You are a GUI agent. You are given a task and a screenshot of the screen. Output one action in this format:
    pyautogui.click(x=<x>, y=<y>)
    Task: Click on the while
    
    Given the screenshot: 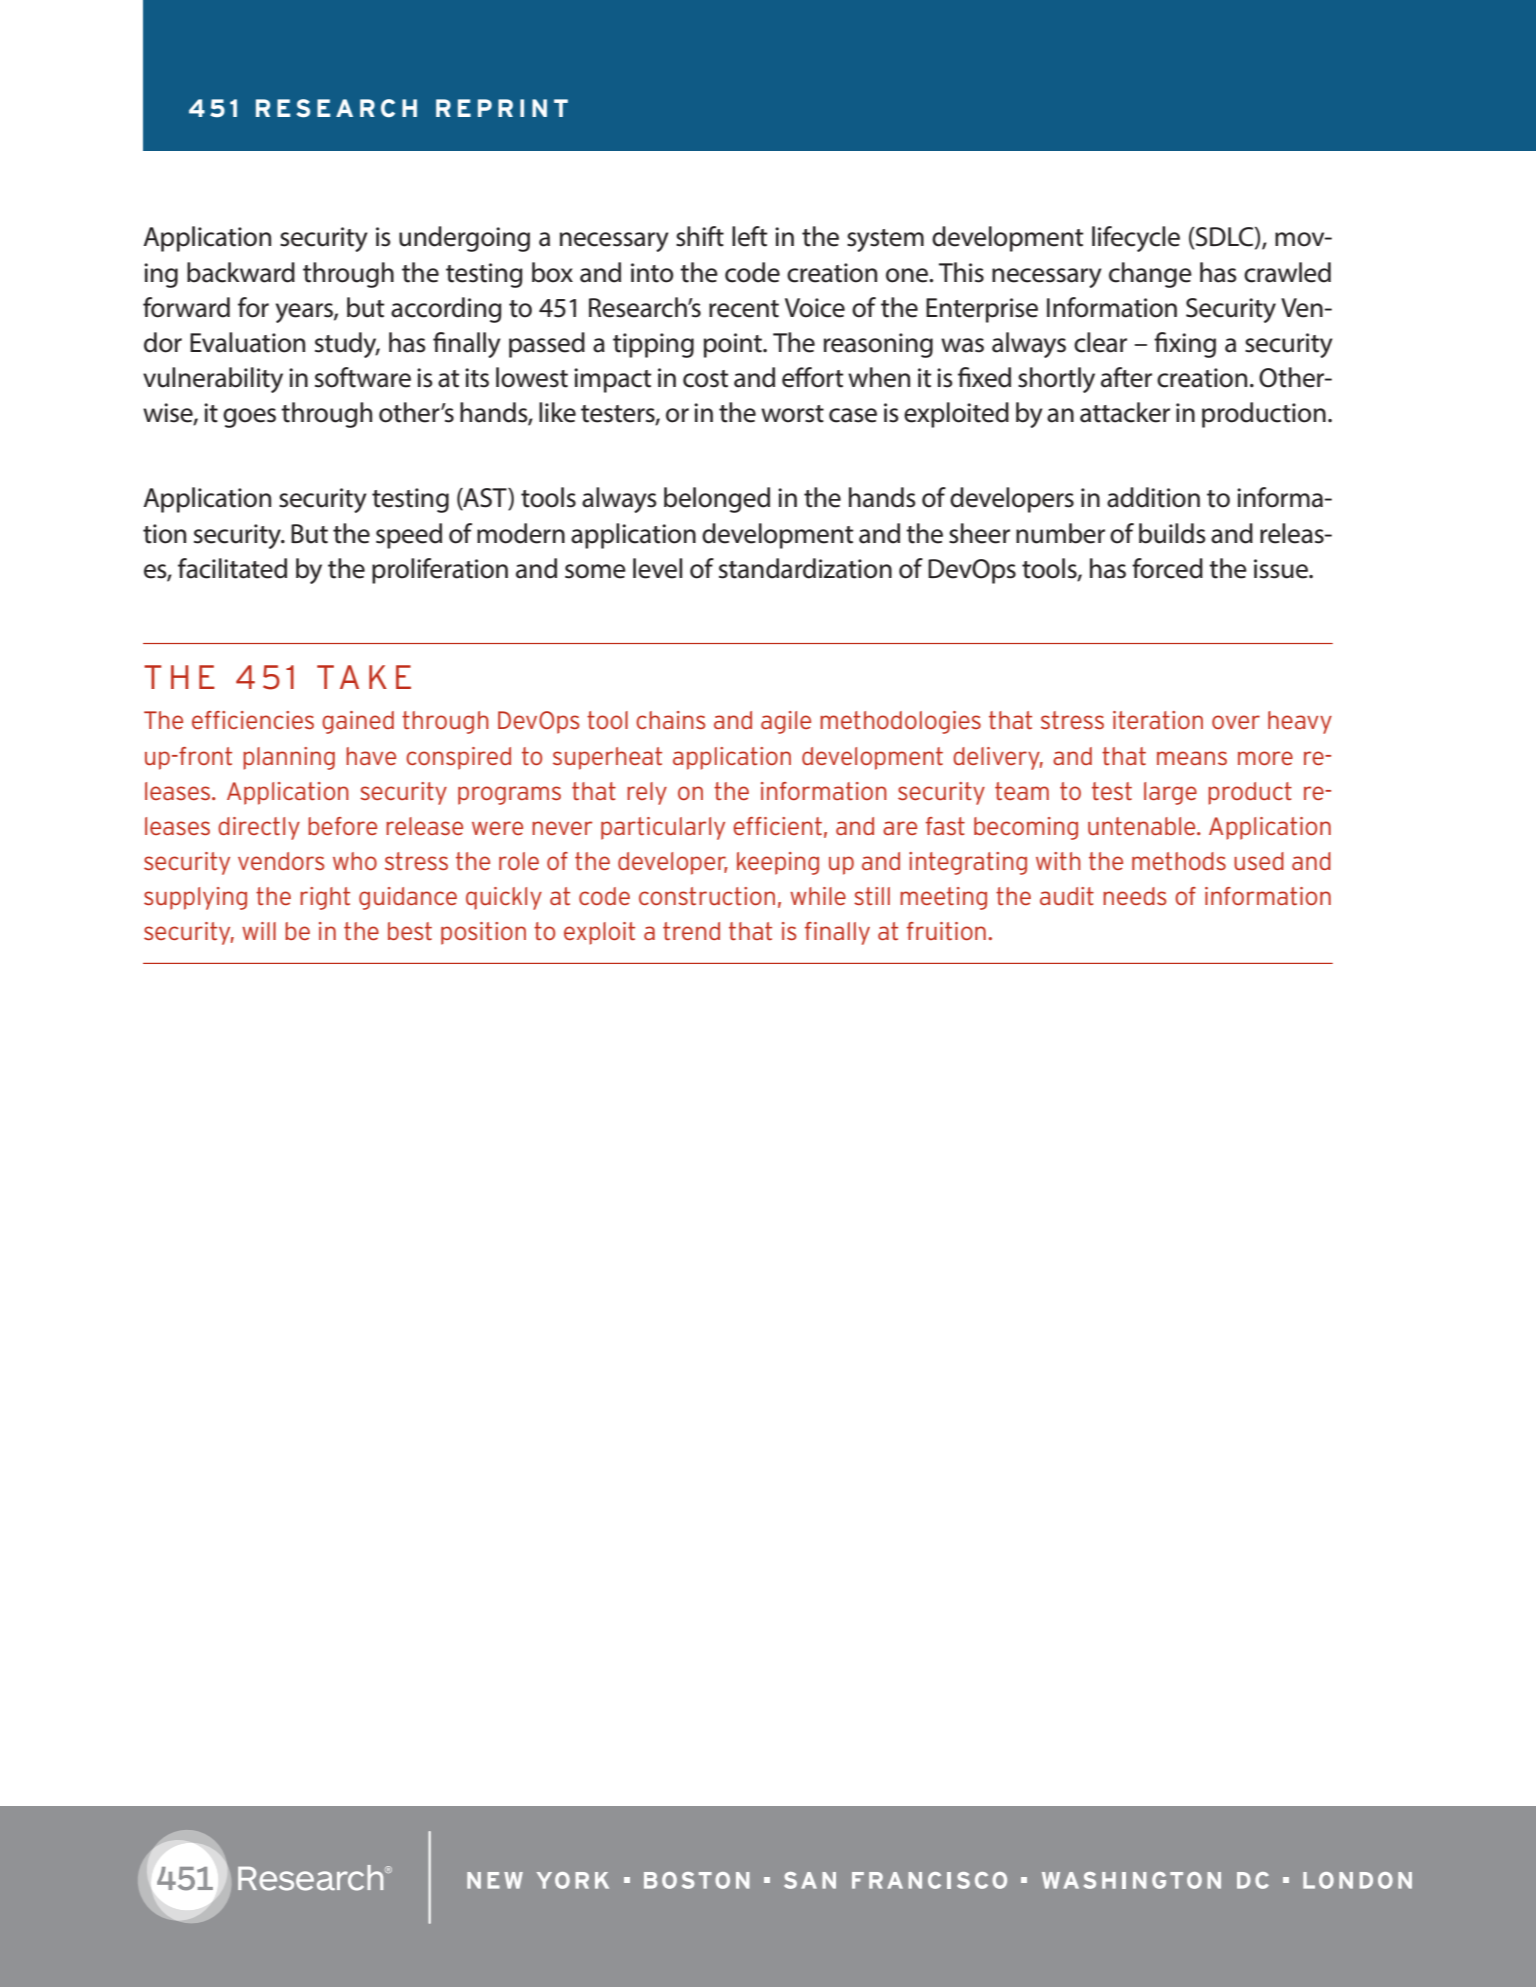 What is the action you would take?
    pyautogui.click(x=818, y=896)
